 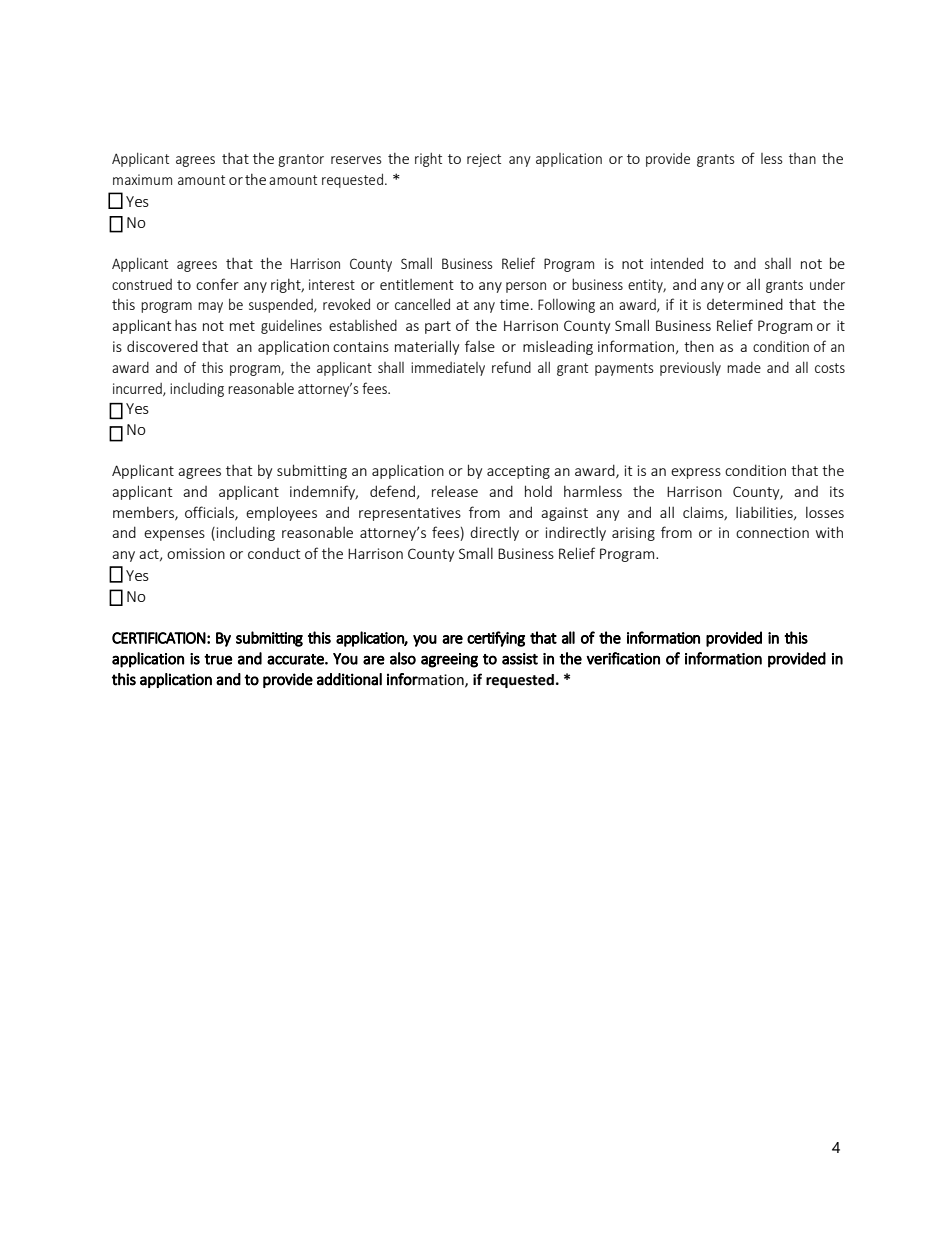 I want to click on incurred, so click(x=138, y=389).
